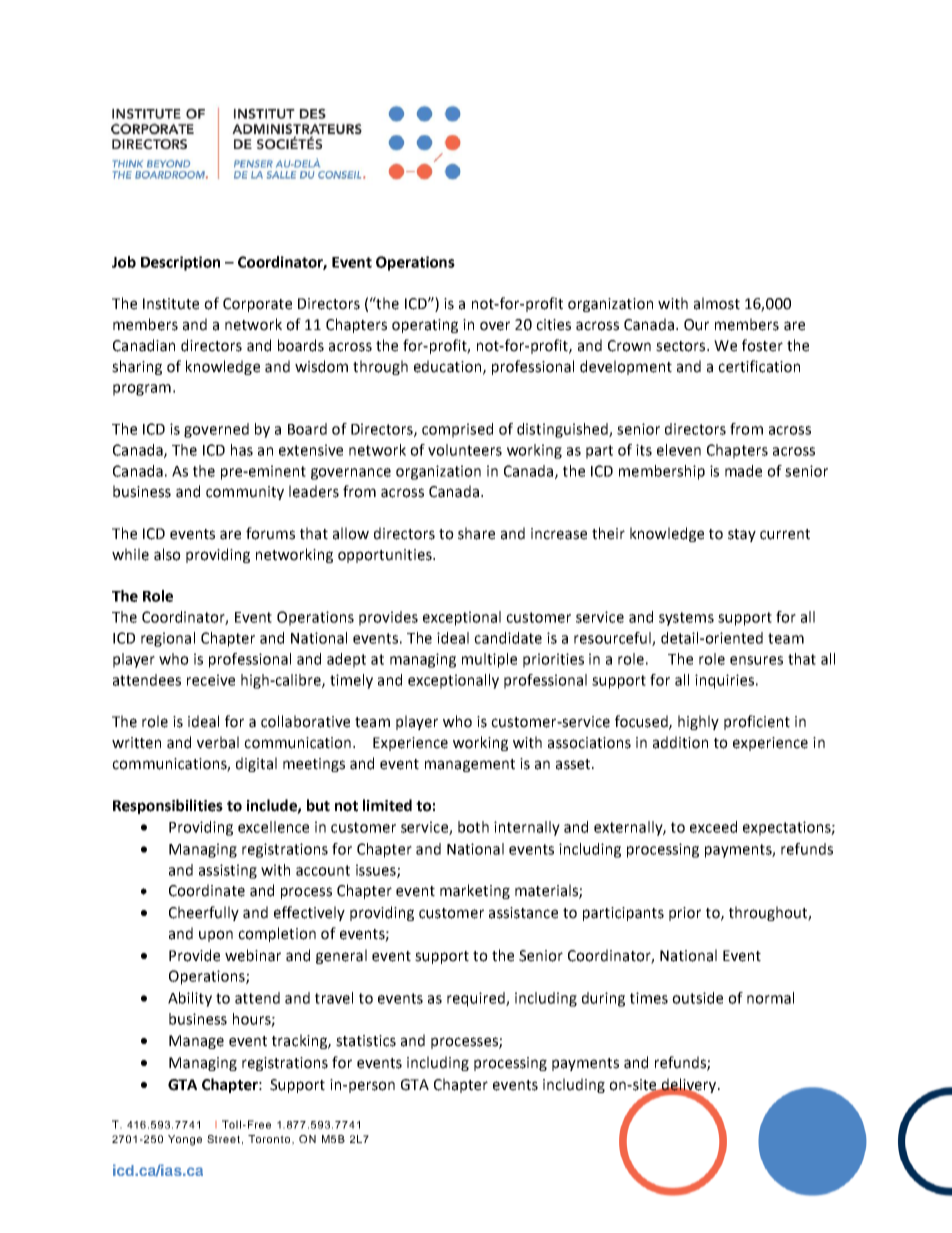 The image size is (952, 1233). What do you see at coordinates (425, 326) in the screenshot?
I see `operating` at bounding box center [425, 326].
